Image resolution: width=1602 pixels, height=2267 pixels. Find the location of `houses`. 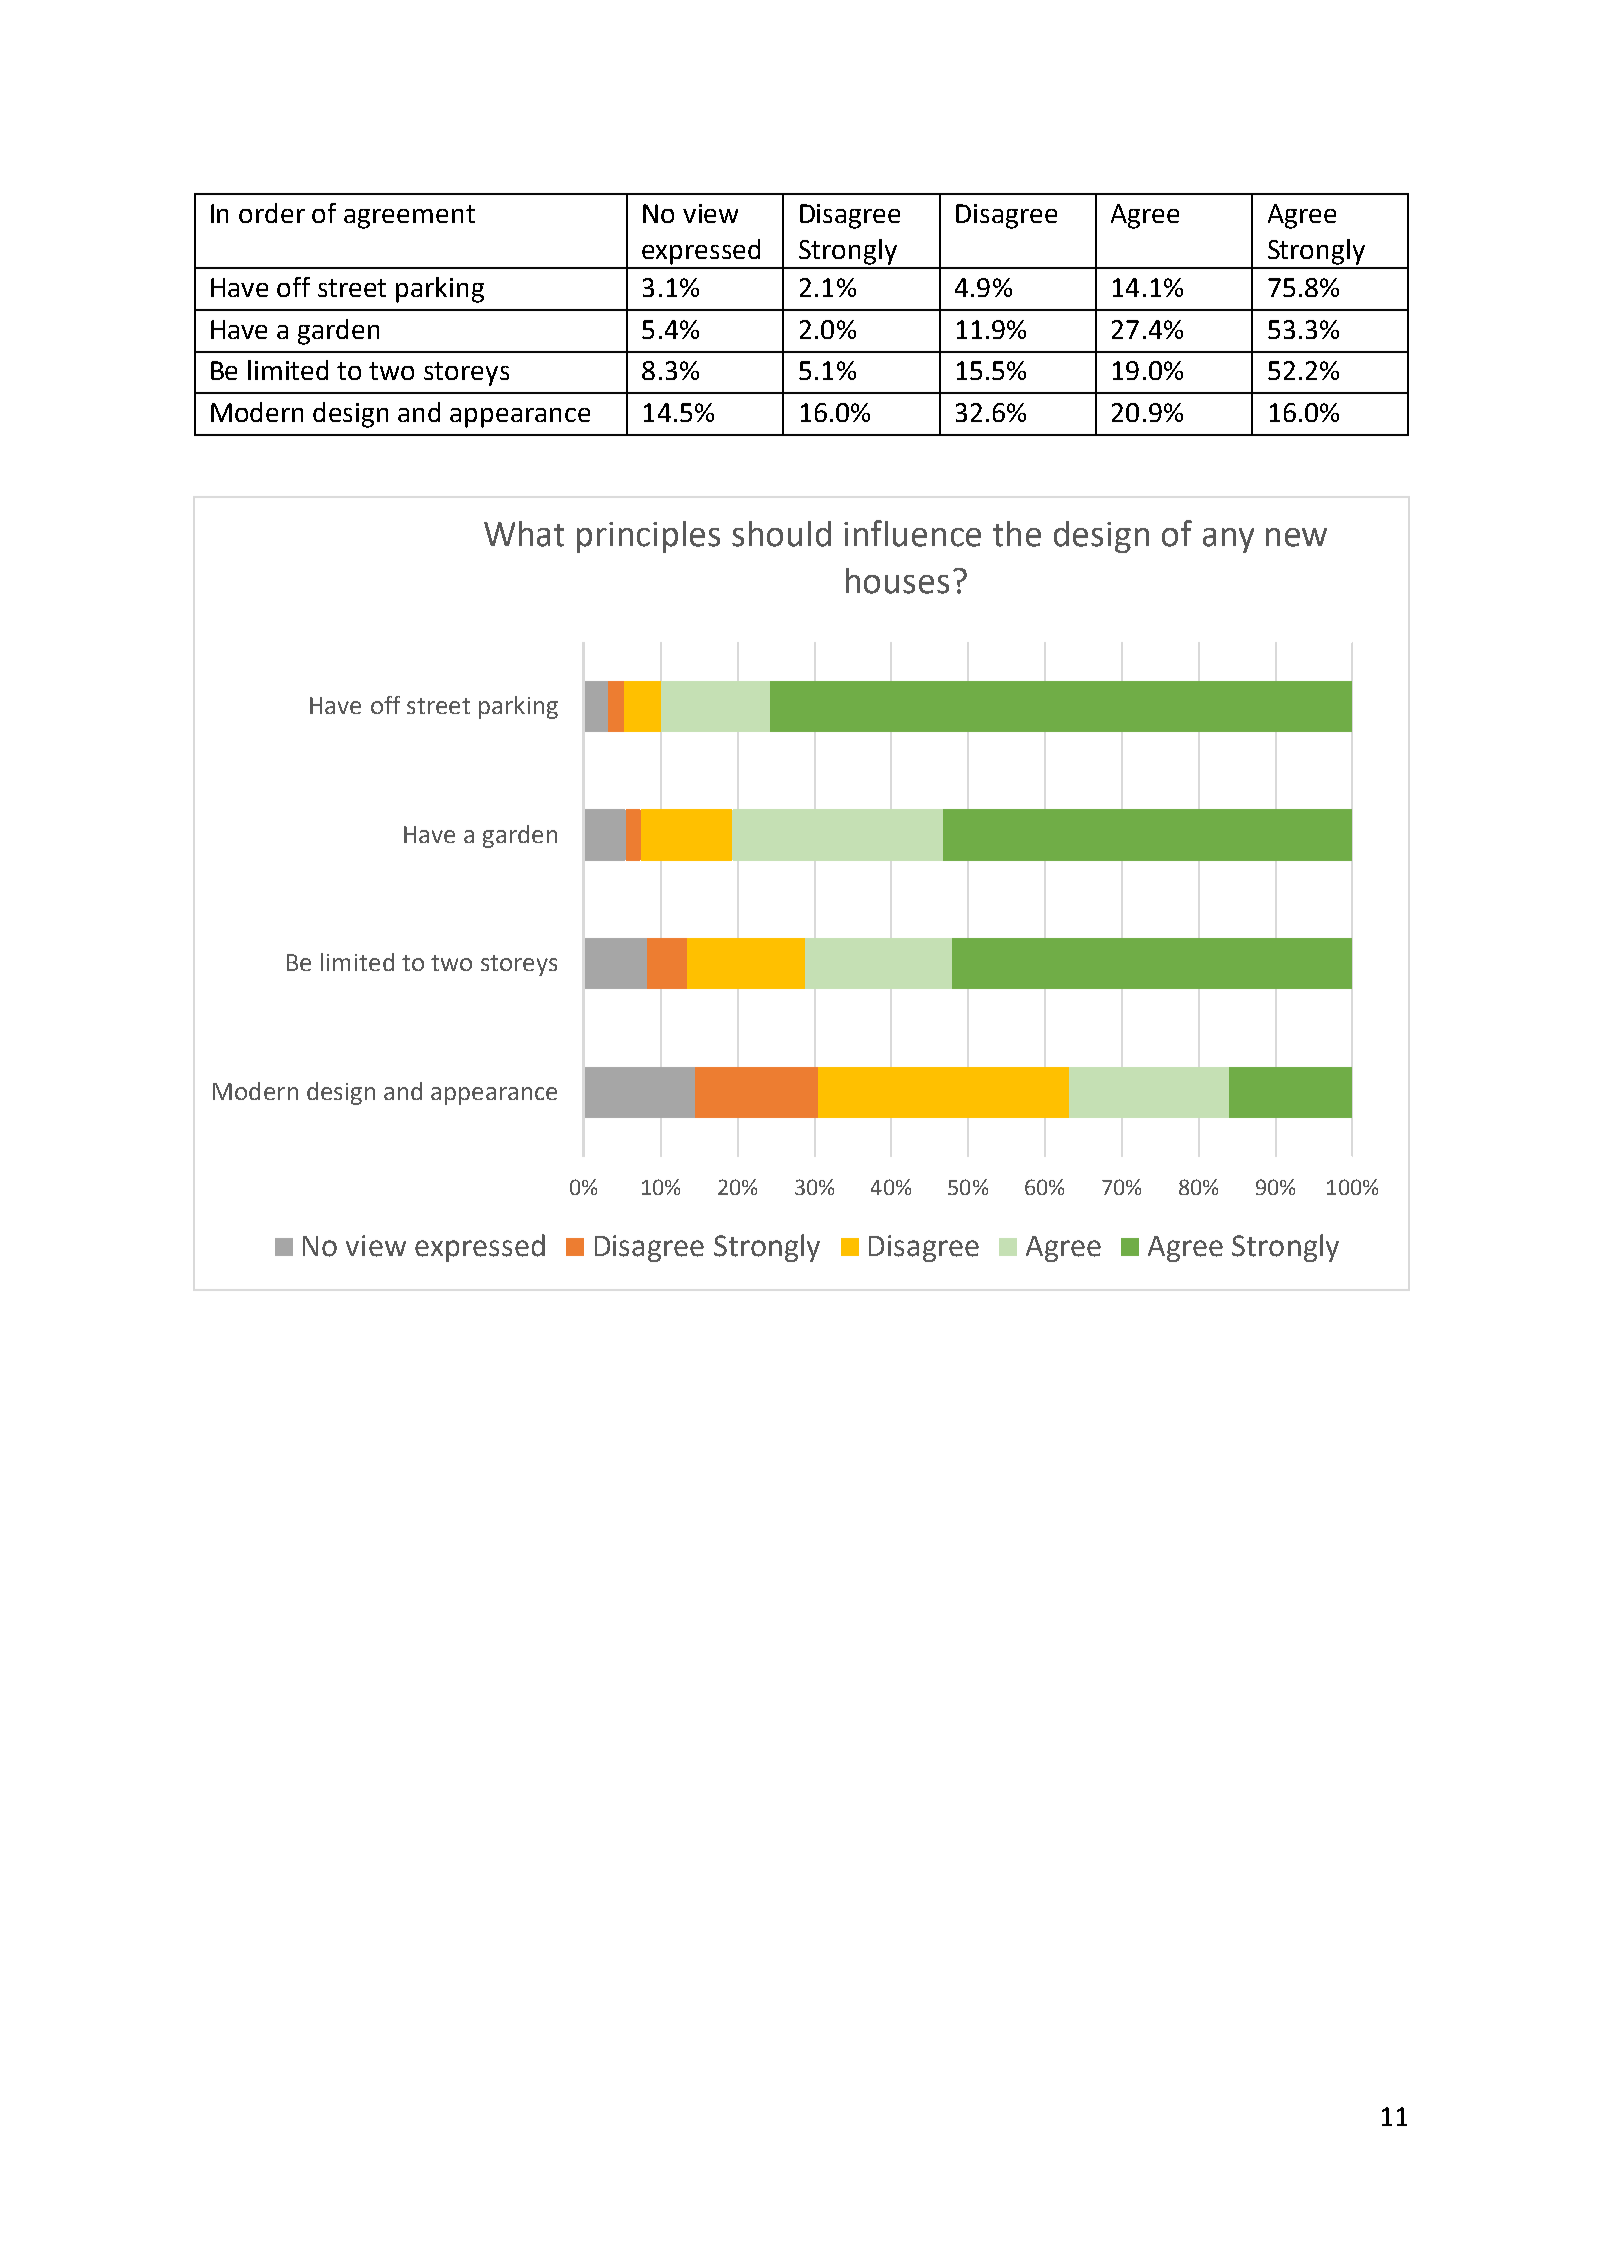

houses is located at coordinates (897, 581).
